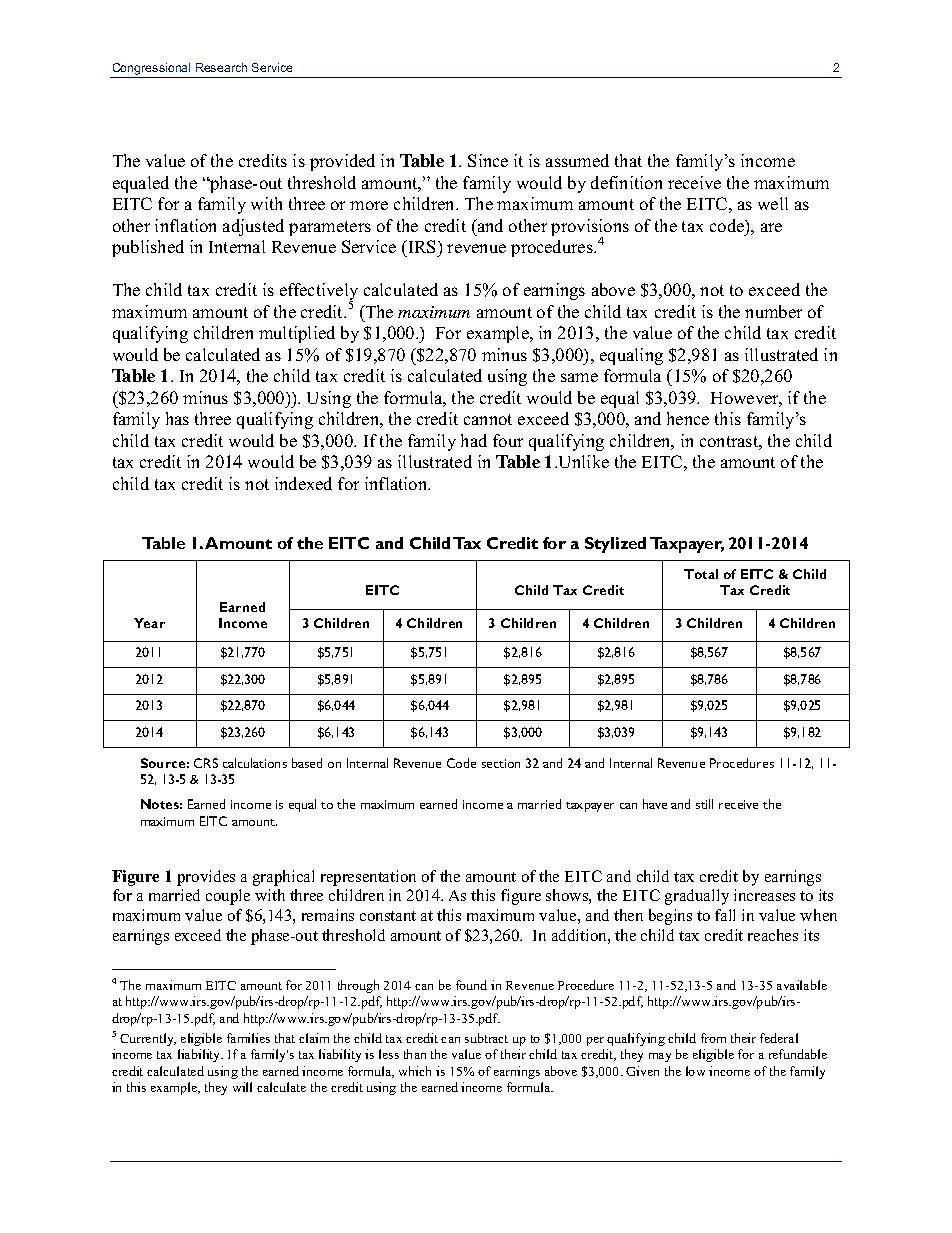 The height and width of the screenshot is (1233, 952). I want to click on Since, so click(488, 160).
